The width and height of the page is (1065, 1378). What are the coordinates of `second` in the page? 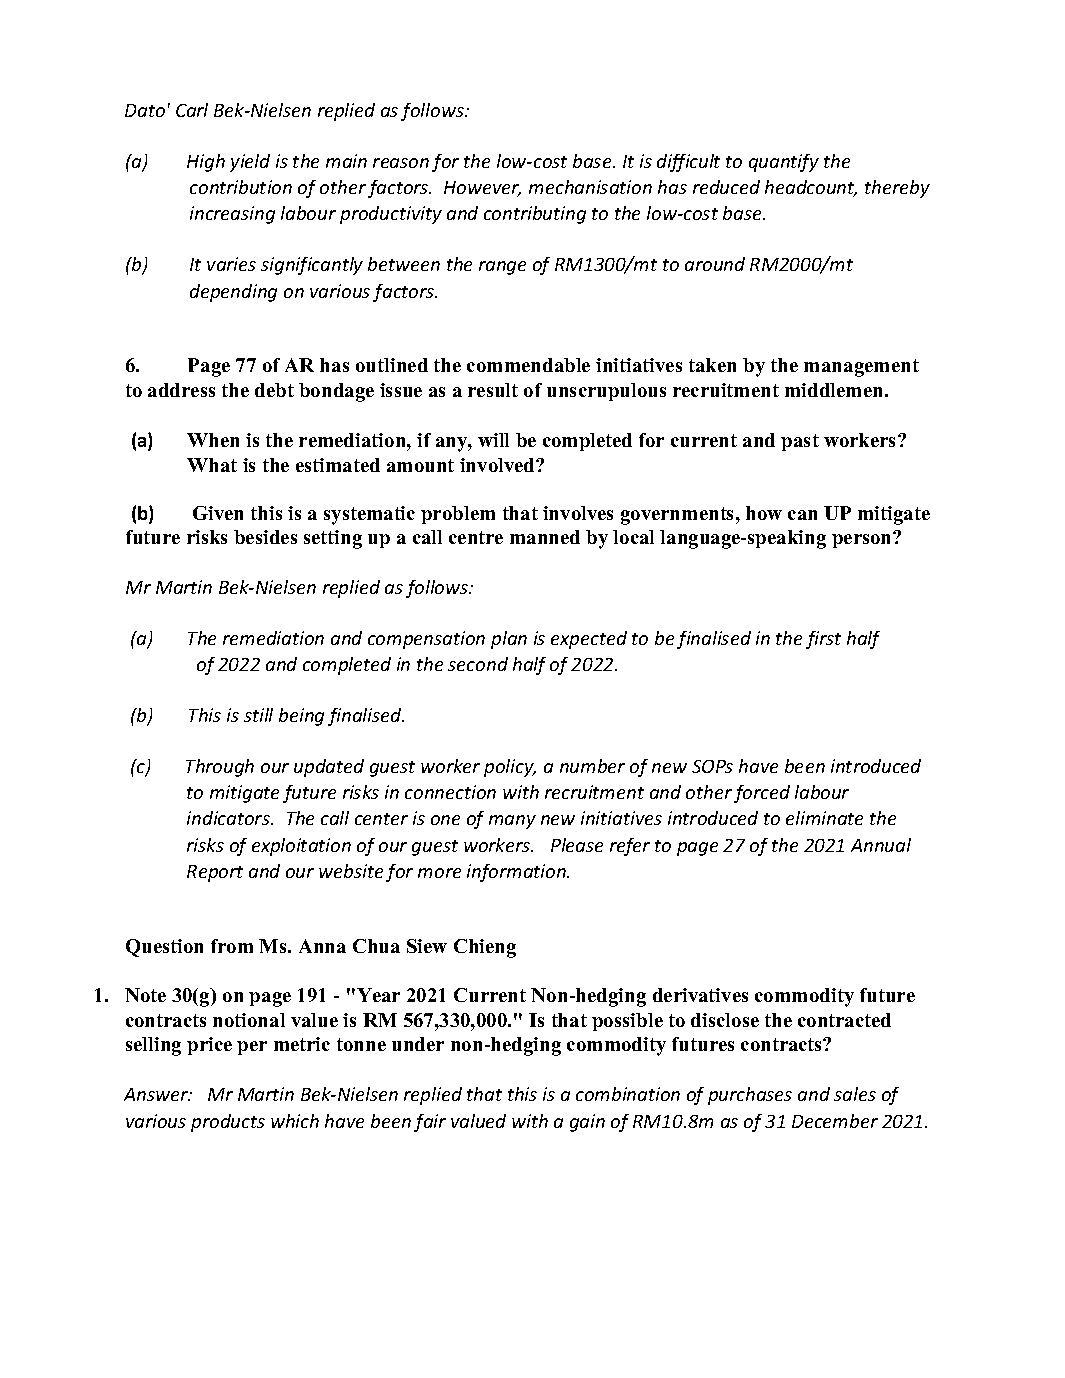 It's located at (478, 664).
